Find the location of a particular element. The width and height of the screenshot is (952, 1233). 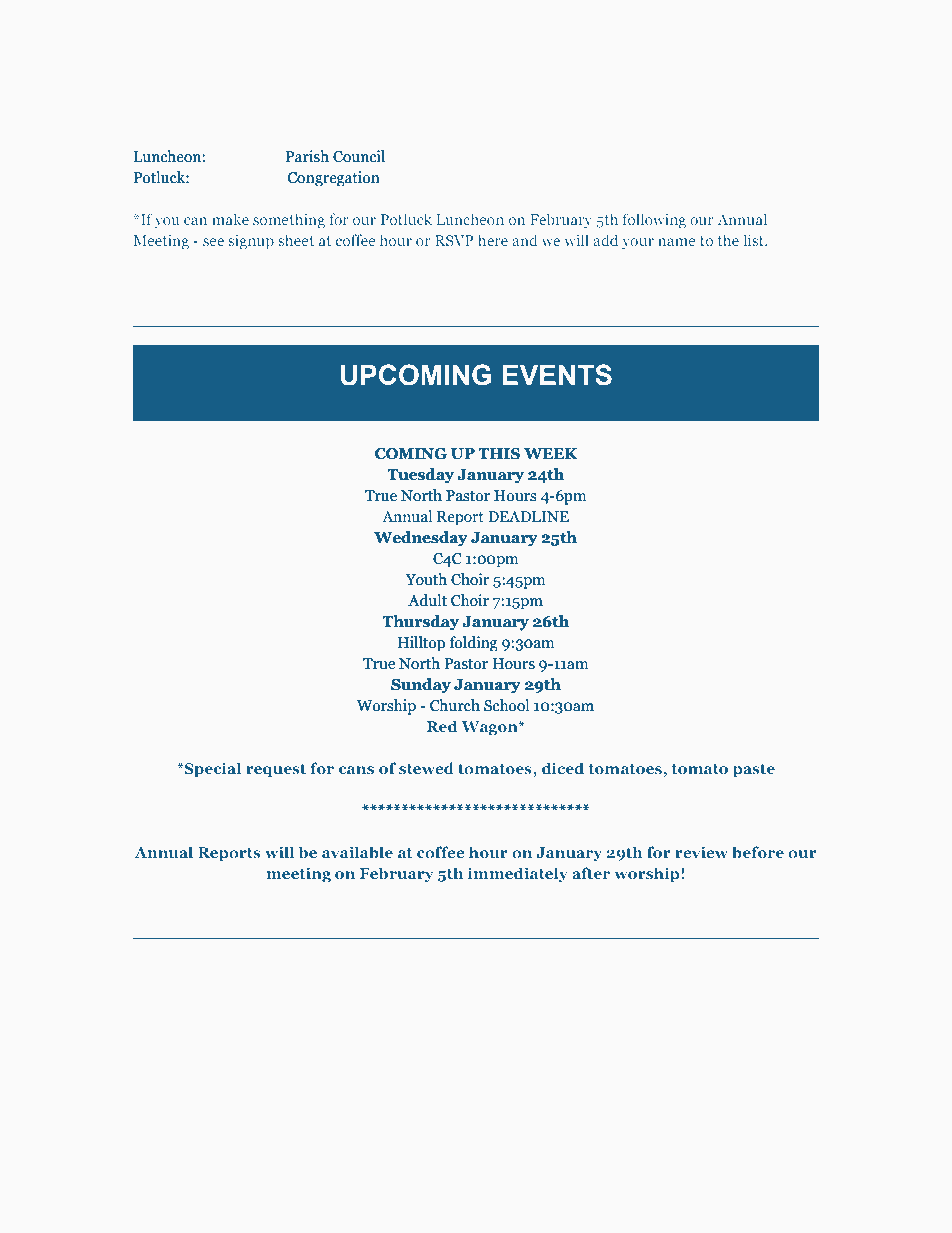

available is located at coordinates (357, 852).
